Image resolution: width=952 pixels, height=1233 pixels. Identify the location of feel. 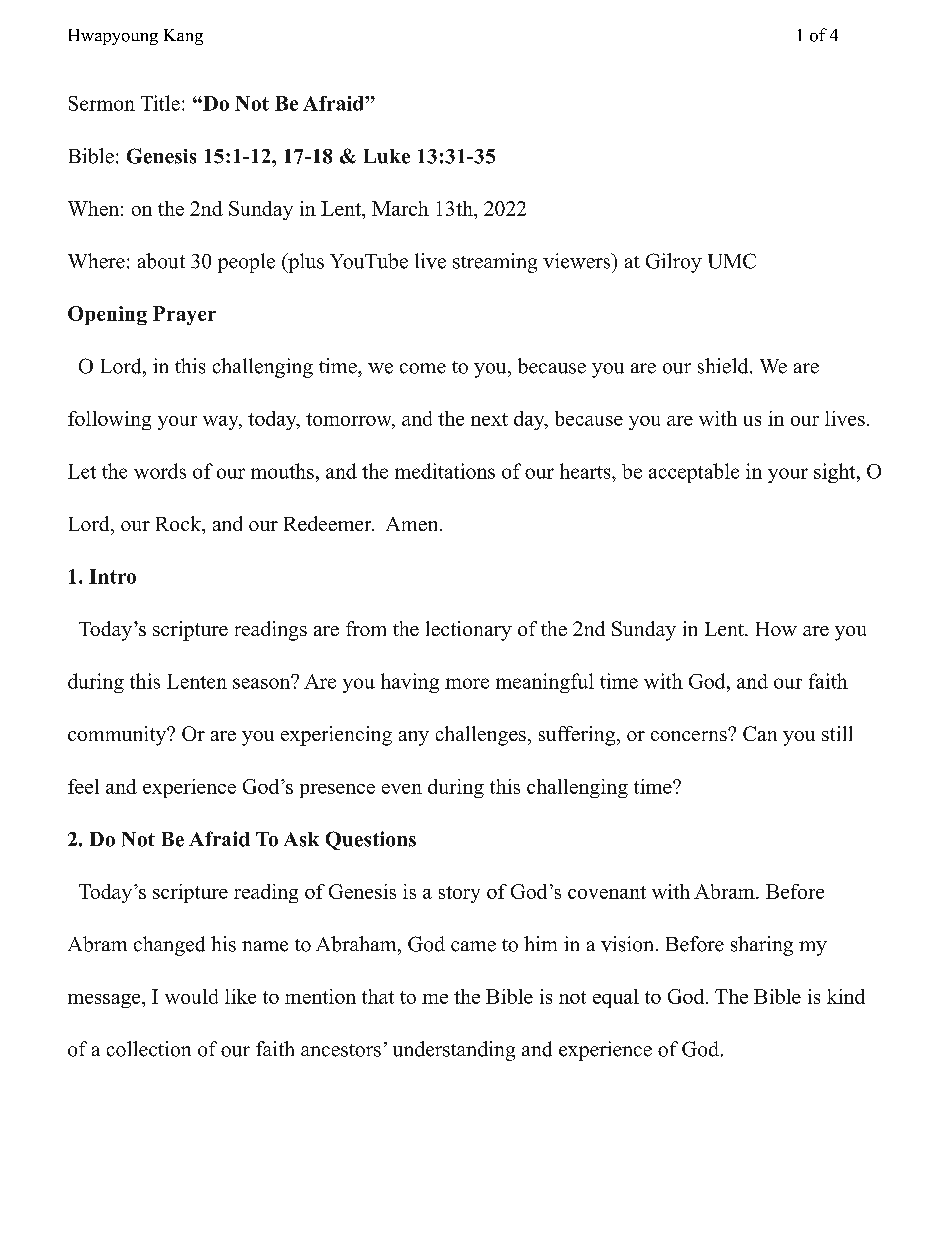
(83, 786).
